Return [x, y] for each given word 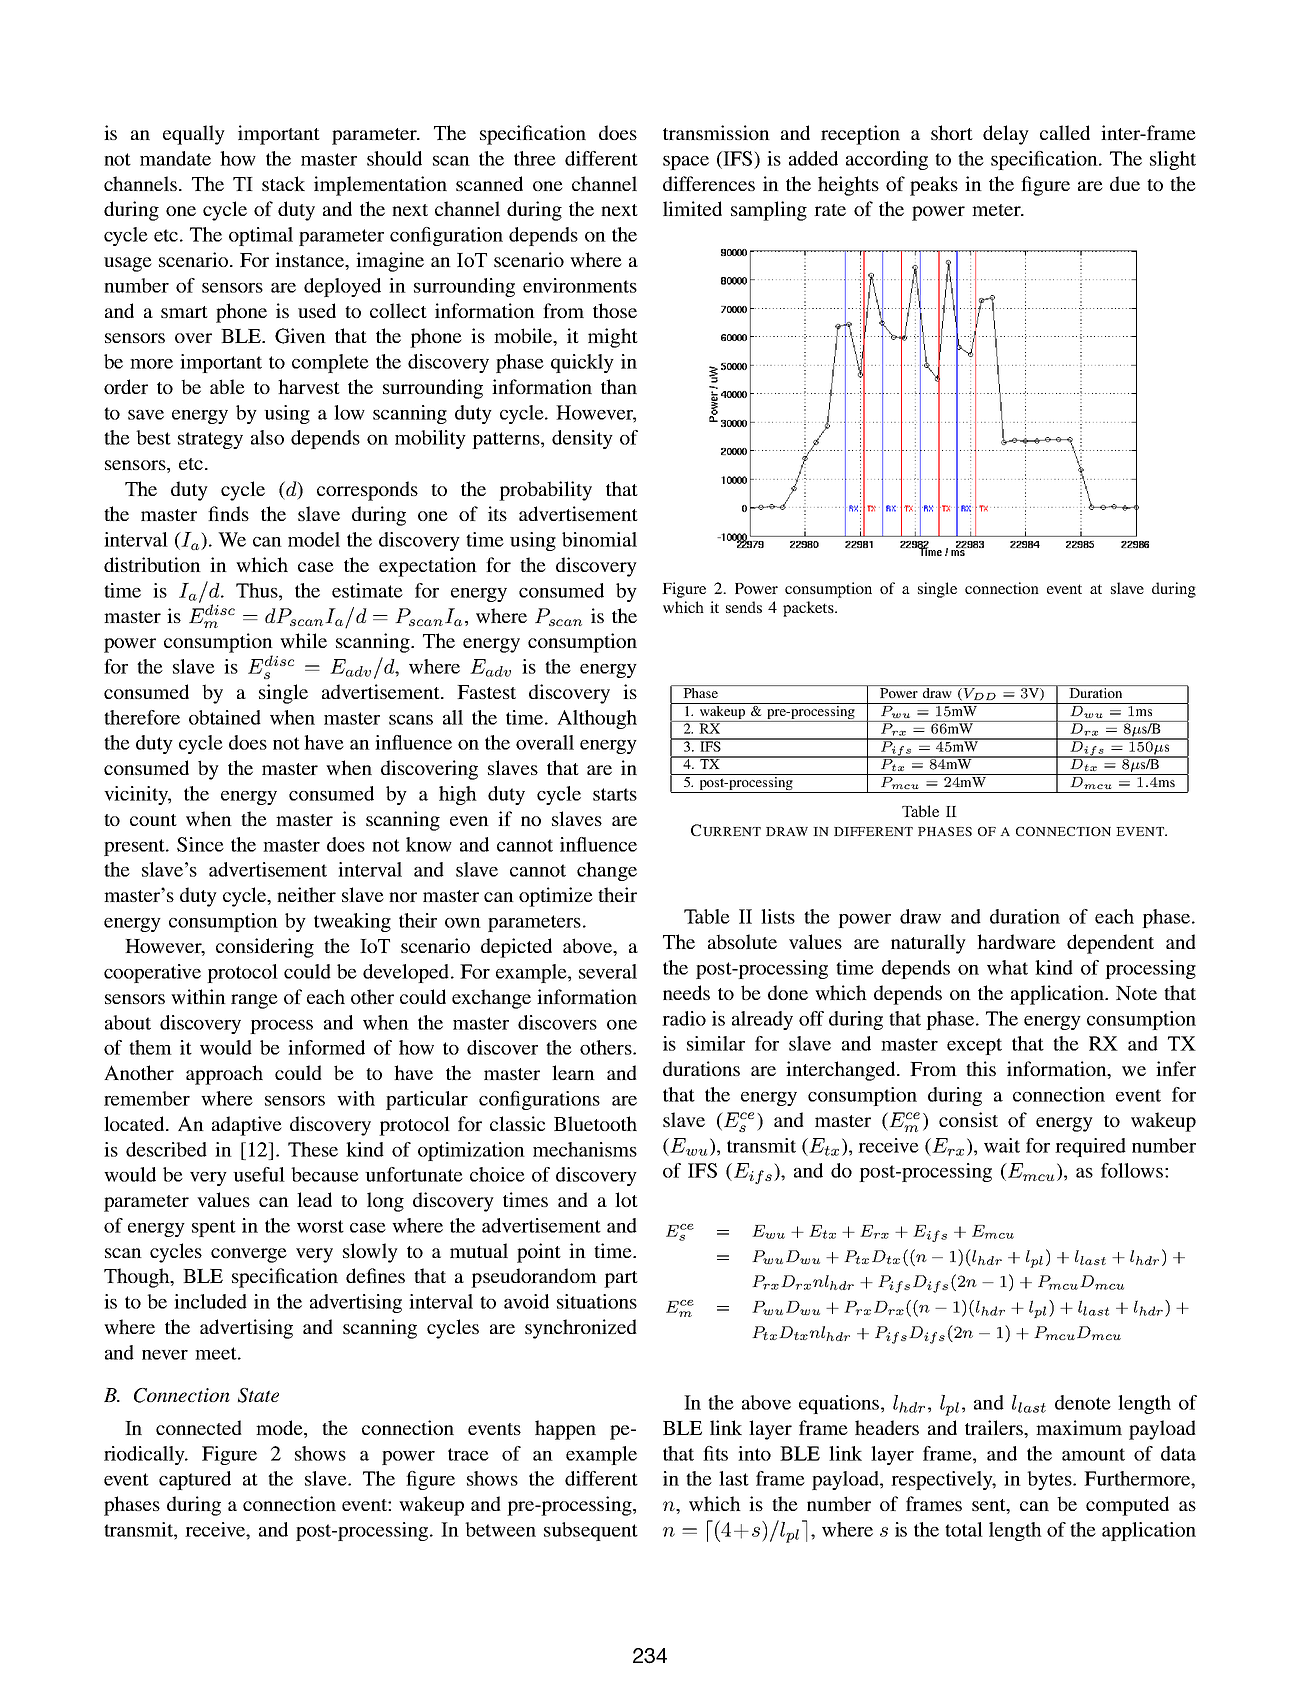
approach [224, 1075]
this [981, 1068]
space [686, 163]
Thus [258, 590]
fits [715, 1453]
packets [809, 609]
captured [195, 1480]
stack [283, 183]
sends [744, 607]
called [1065, 132]
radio [684, 1018]
